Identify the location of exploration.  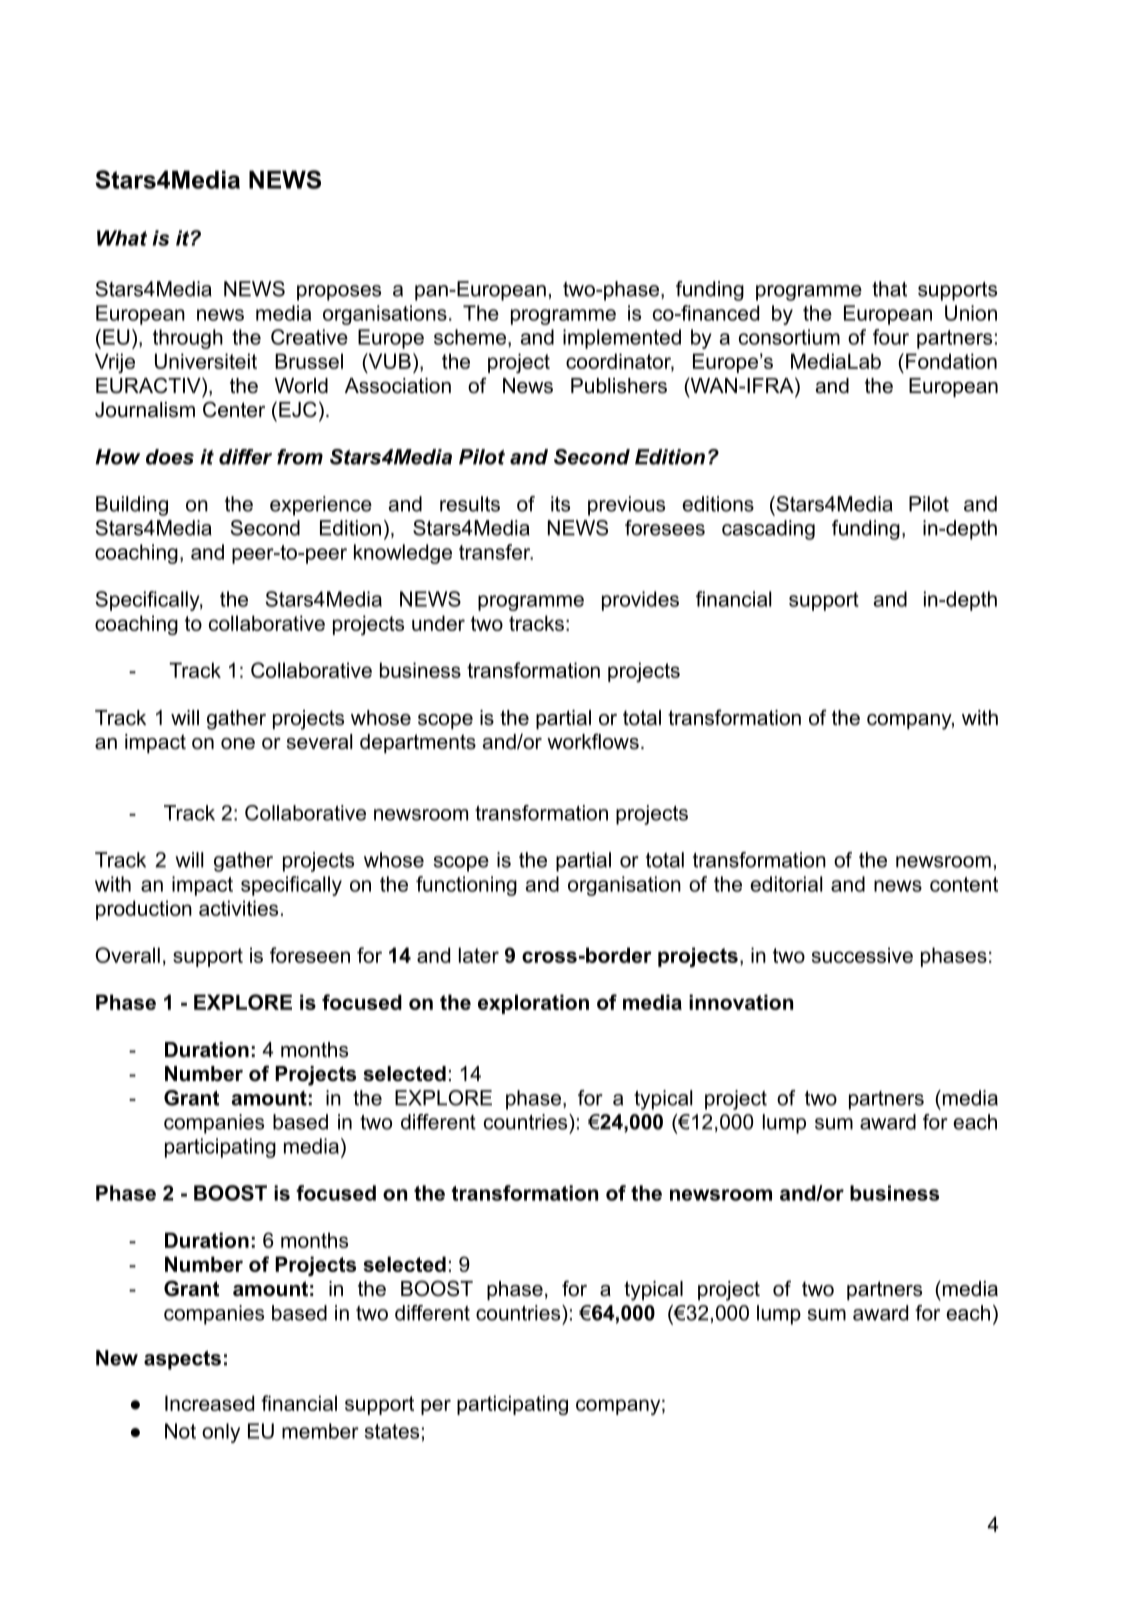
(533, 1004).
